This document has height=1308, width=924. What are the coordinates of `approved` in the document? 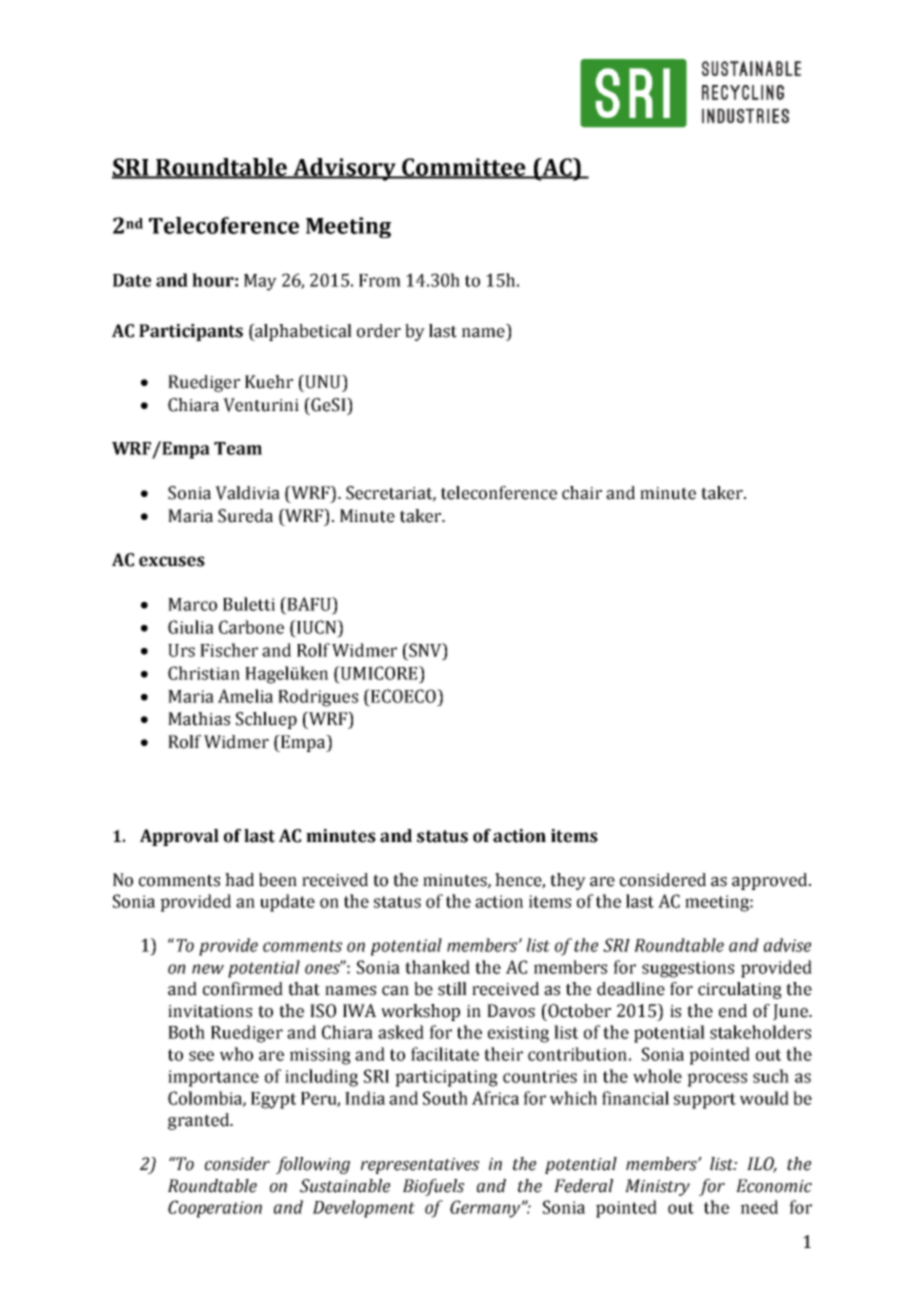 It's located at (771, 881).
